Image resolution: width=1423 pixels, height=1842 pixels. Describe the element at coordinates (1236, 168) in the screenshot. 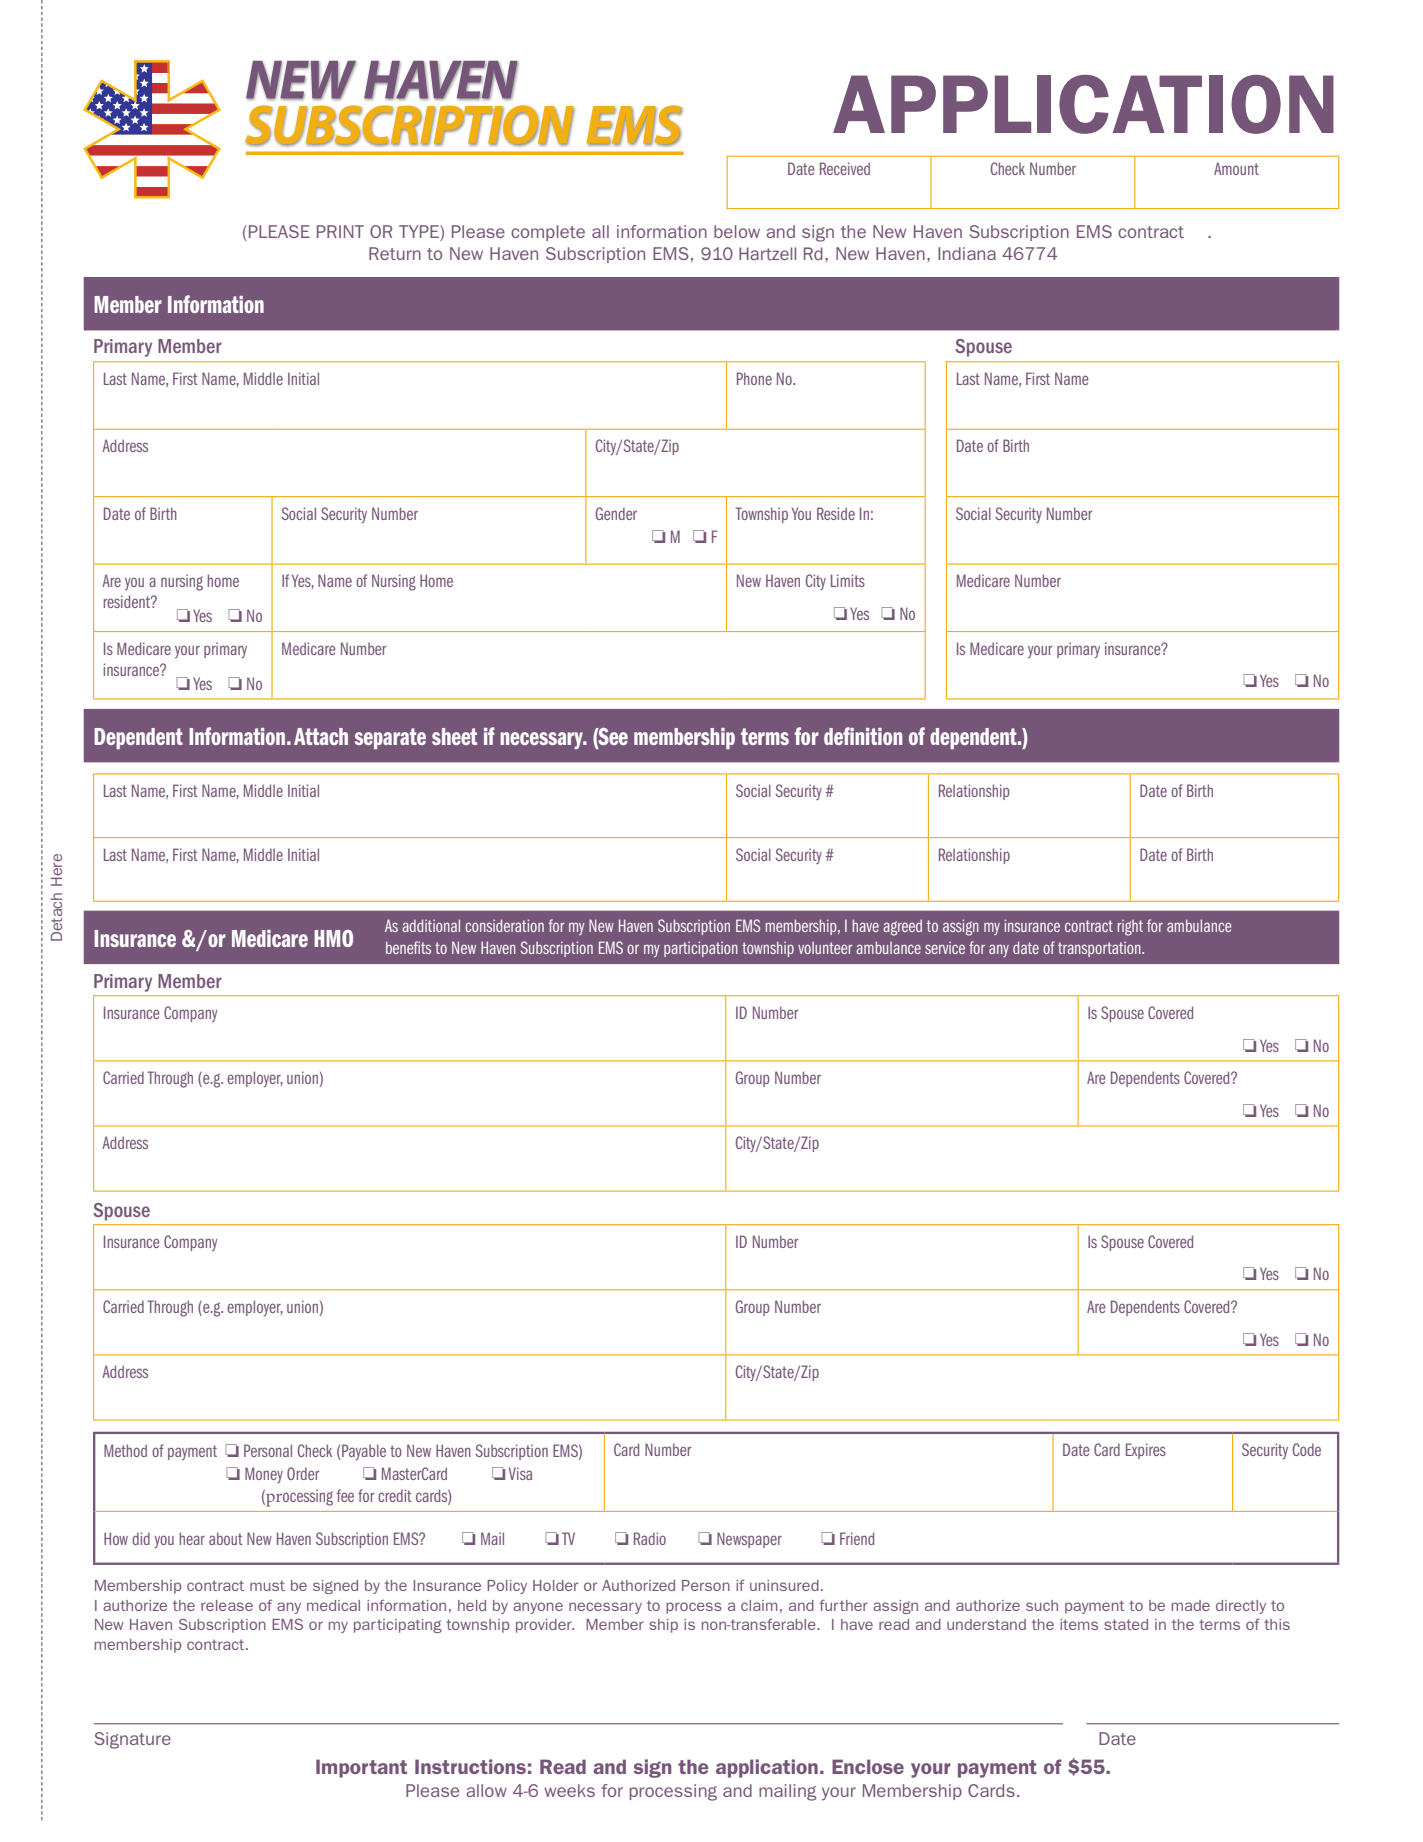

I see `Amount` at that location.
